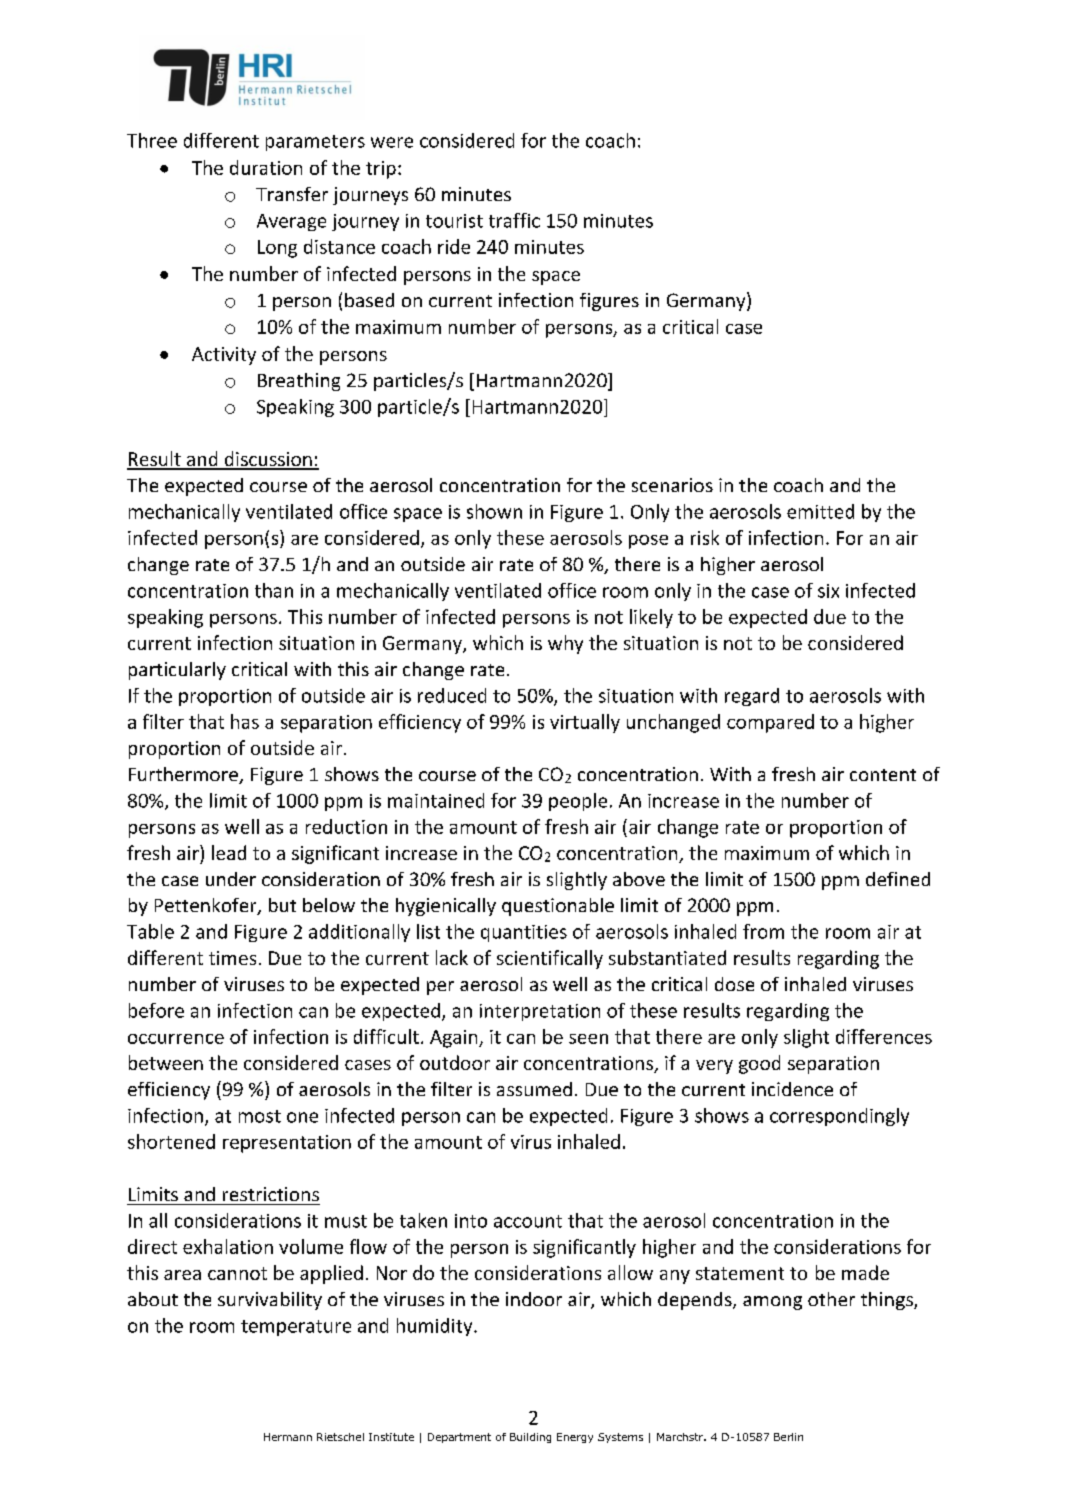 Image resolution: width=1067 pixels, height=1509 pixels. Describe the element at coordinates (514, 220) in the screenshot. I see `traffic` at that location.
